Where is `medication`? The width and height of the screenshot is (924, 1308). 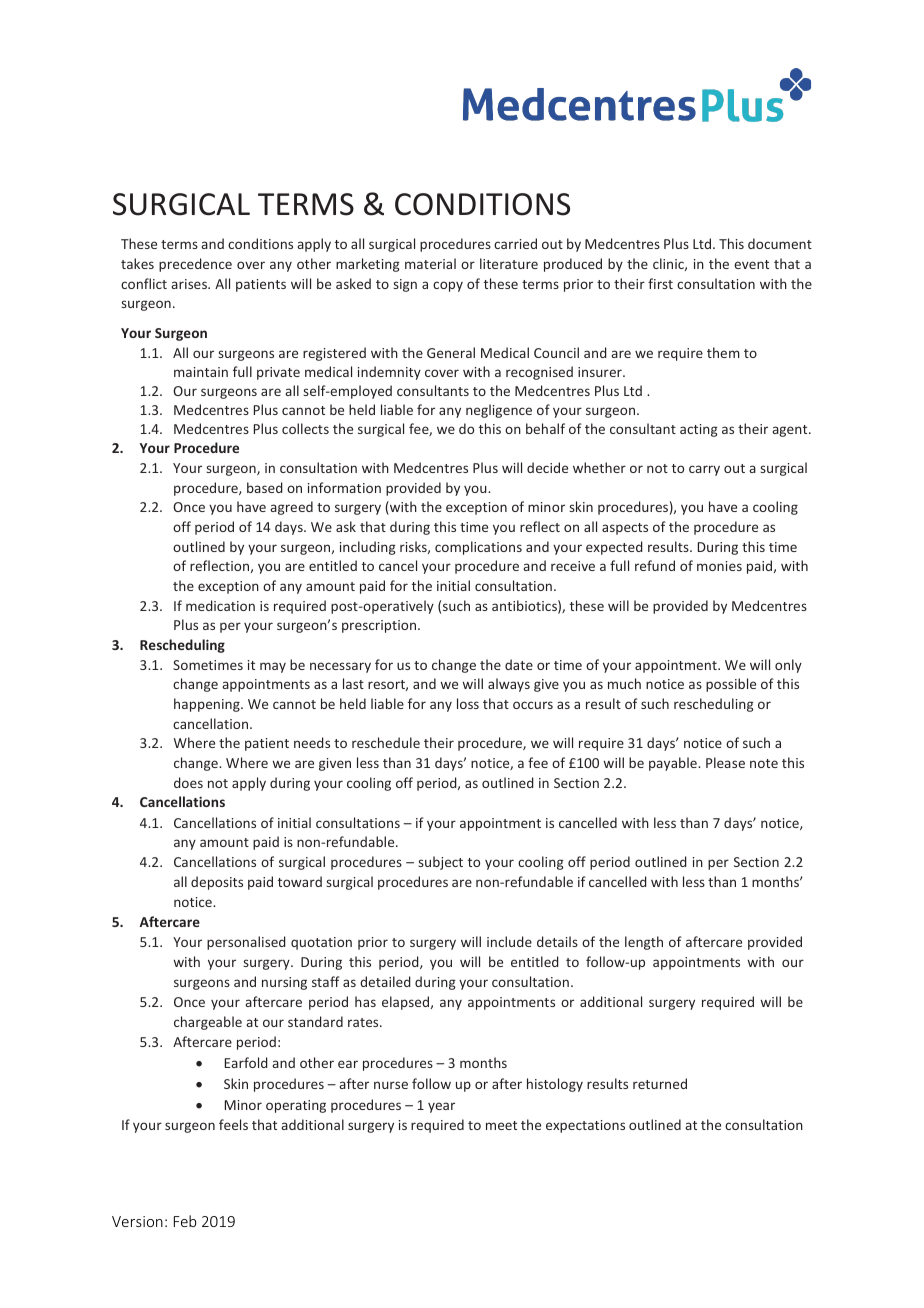
medication is located at coordinates (220, 605).
